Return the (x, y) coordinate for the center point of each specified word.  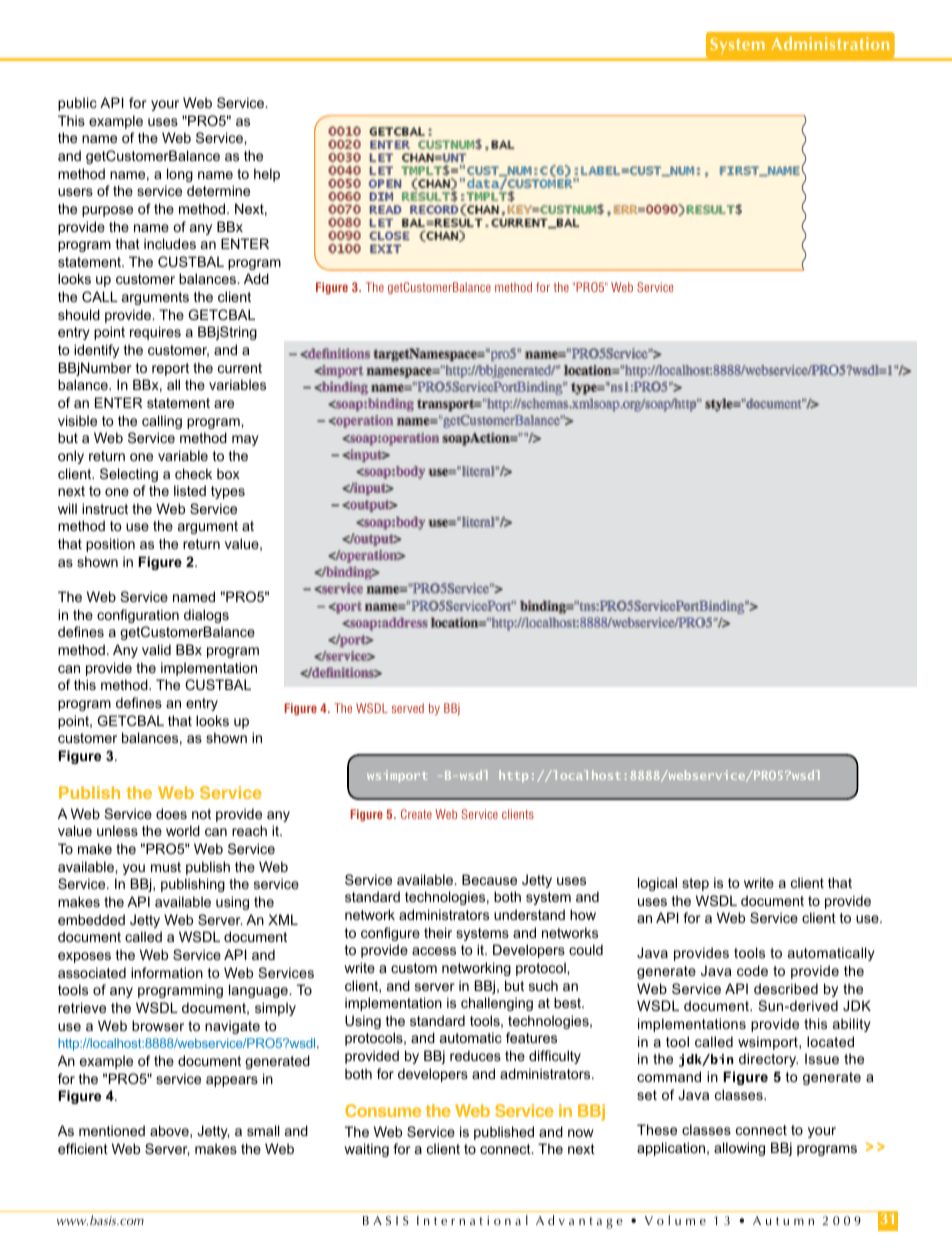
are (224, 404)
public (77, 104)
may (245, 440)
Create (416, 814)
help (267, 175)
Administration (830, 43)
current (240, 368)
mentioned (112, 1130)
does (171, 813)
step (695, 884)
